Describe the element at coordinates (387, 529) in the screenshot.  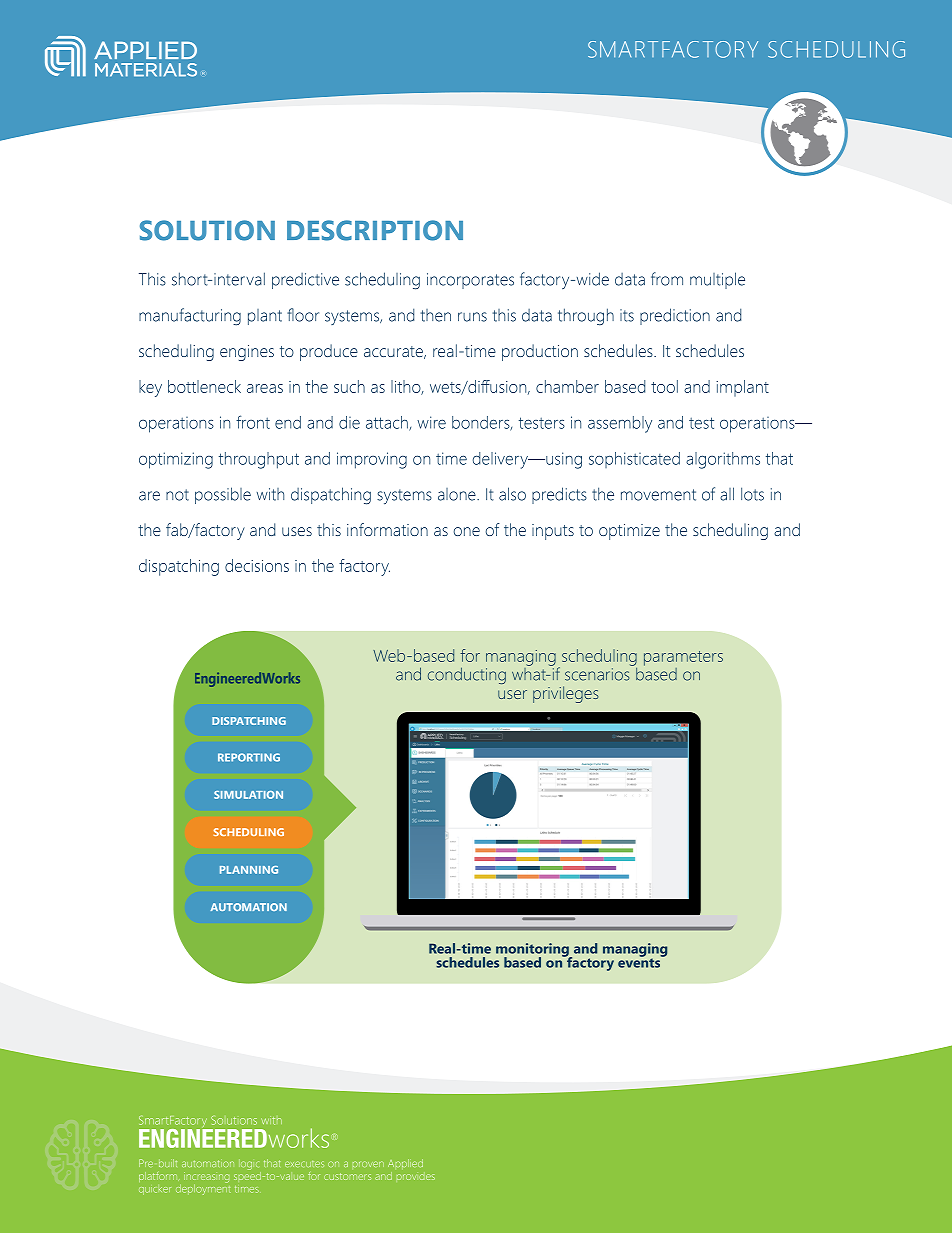
I see `information` at that location.
